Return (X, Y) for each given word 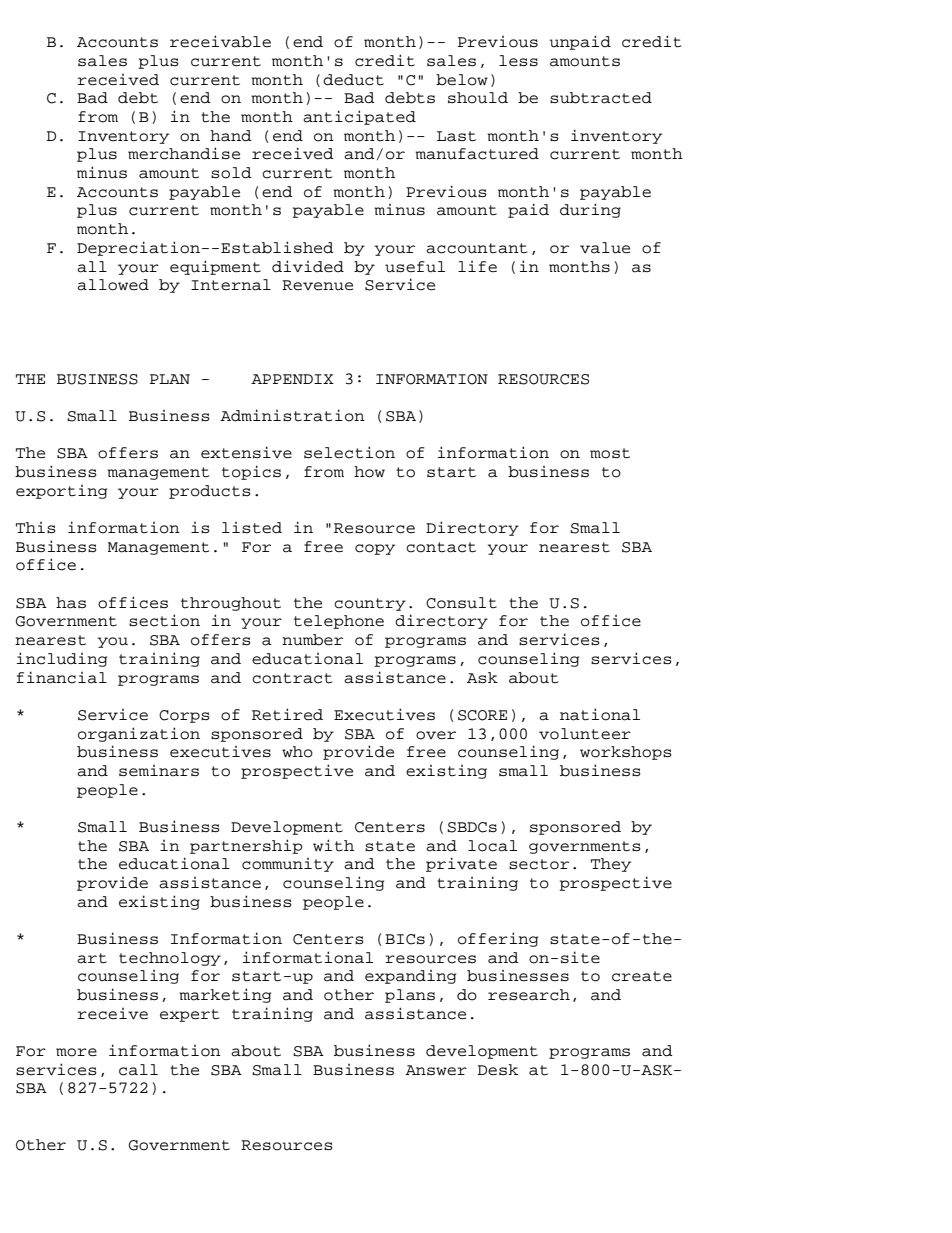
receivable (220, 41)
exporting (61, 492)
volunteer (585, 734)
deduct (353, 80)
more (76, 1052)
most (610, 453)
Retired (287, 714)
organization (139, 734)
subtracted (601, 98)
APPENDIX (292, 379)
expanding (410, 977)
